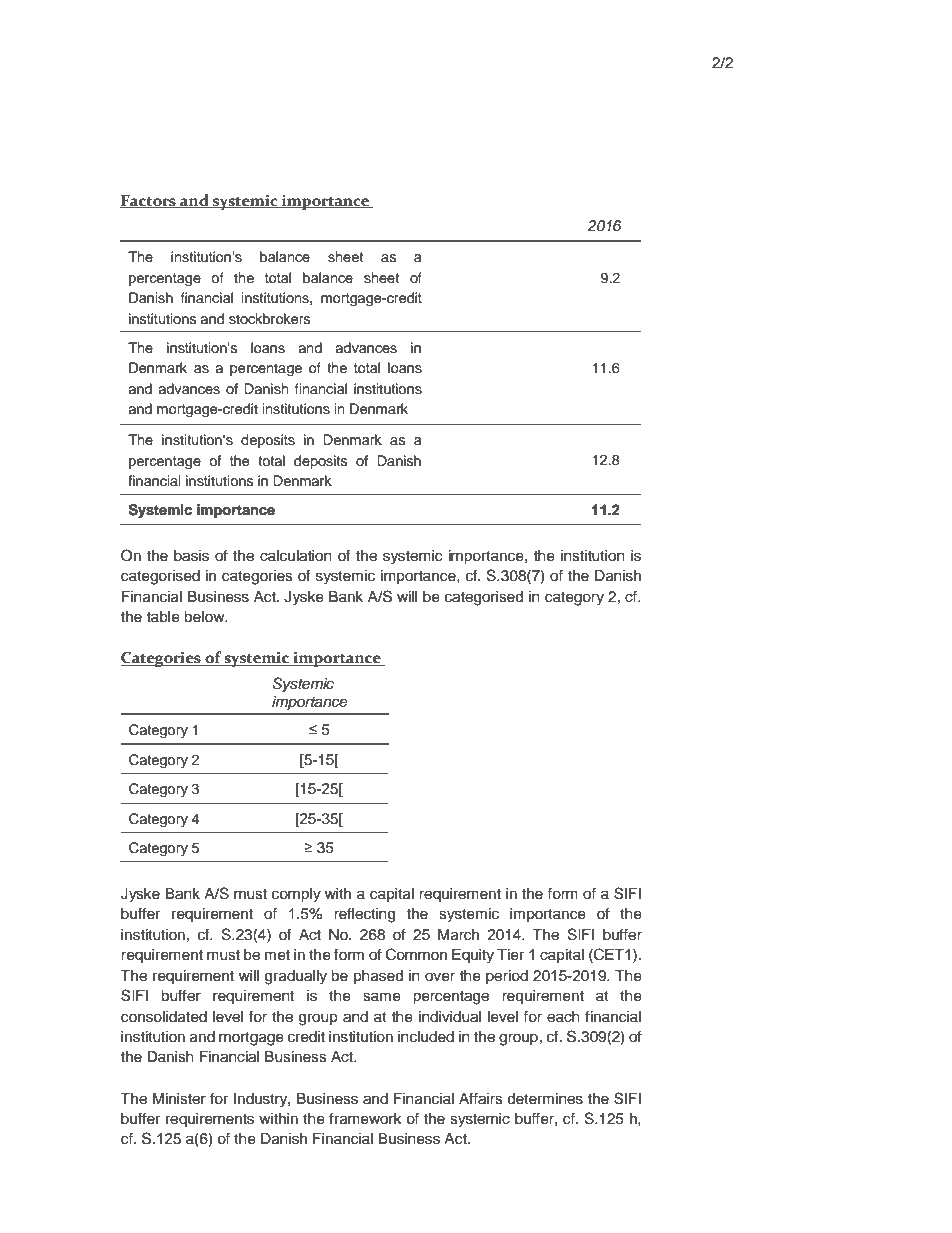  Describe the element at coordinates (149, 201) in the screenshot. I see `Factors` at that location.
